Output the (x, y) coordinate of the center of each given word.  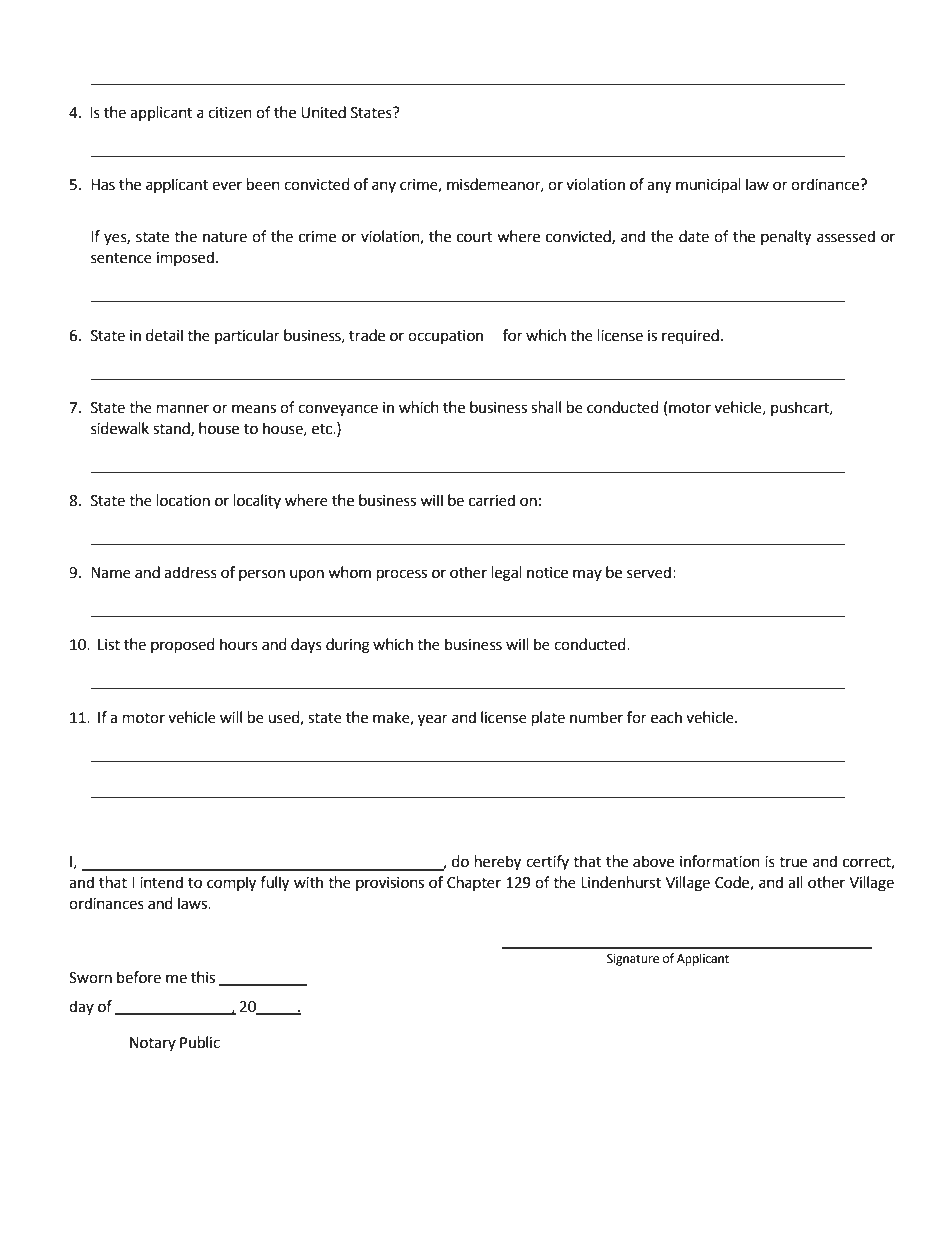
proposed (183, 646)
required (690, 337)
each (666, 717)
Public (200, 1042)
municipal (708, 186)
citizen (230, 113)
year (433, 720)
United (323, 112)
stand (172, 429)
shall (546, 407)
